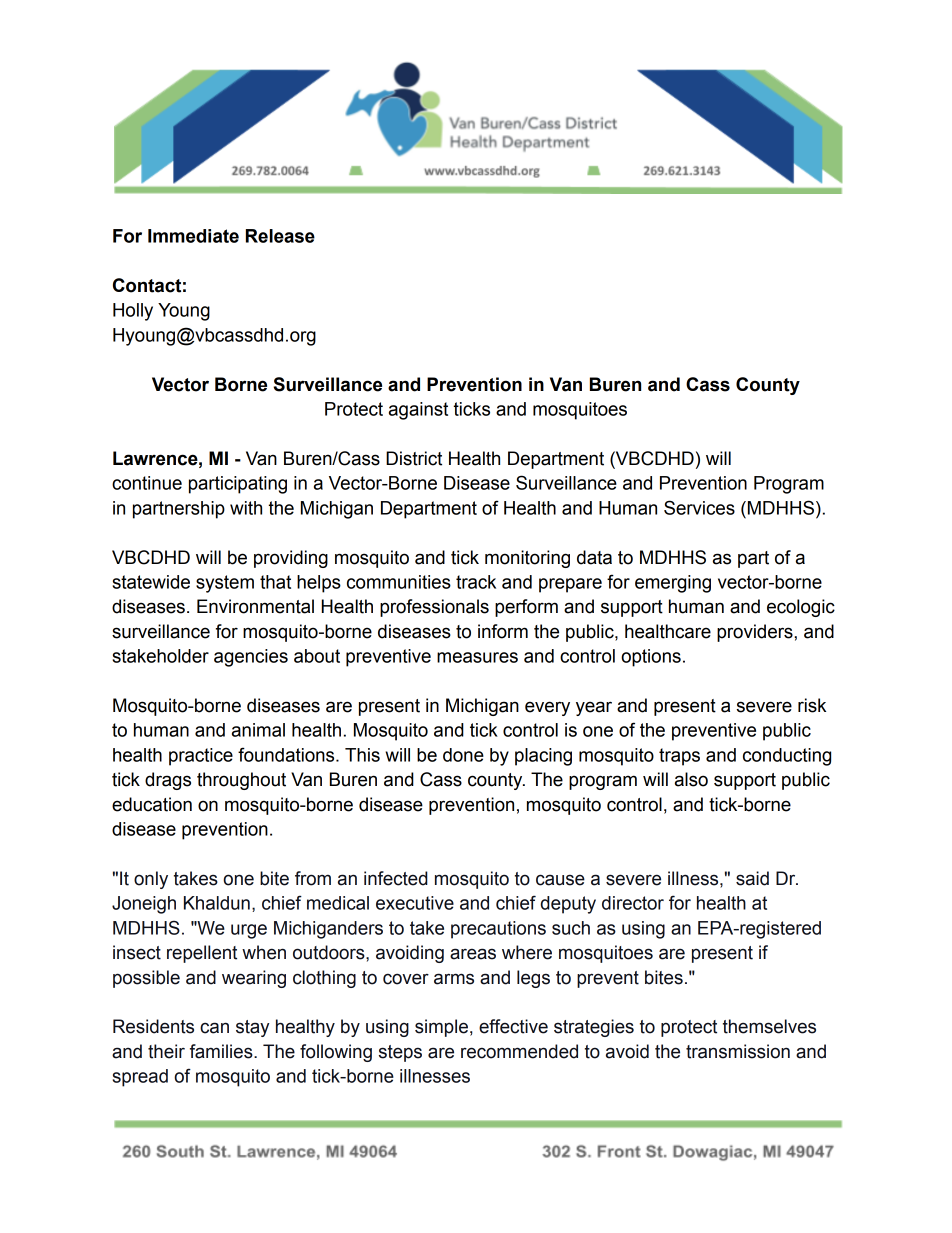 The width and height of the screenshot is (952, 1233). Describe the element at coordinates (527, 559) in the screenshot. I see `monitoring` at that location.
